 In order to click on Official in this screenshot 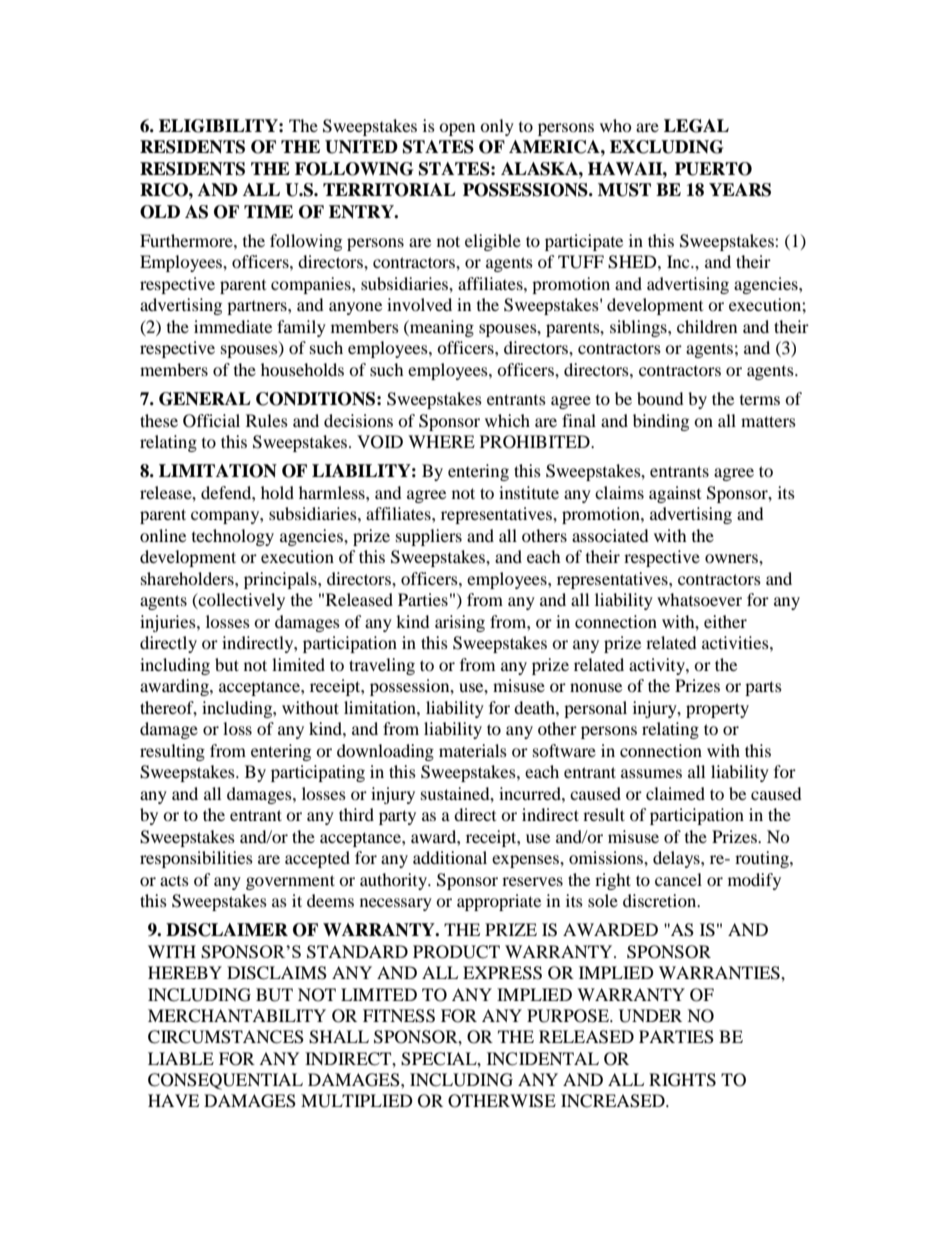, I will do `click(211, 421)`.
